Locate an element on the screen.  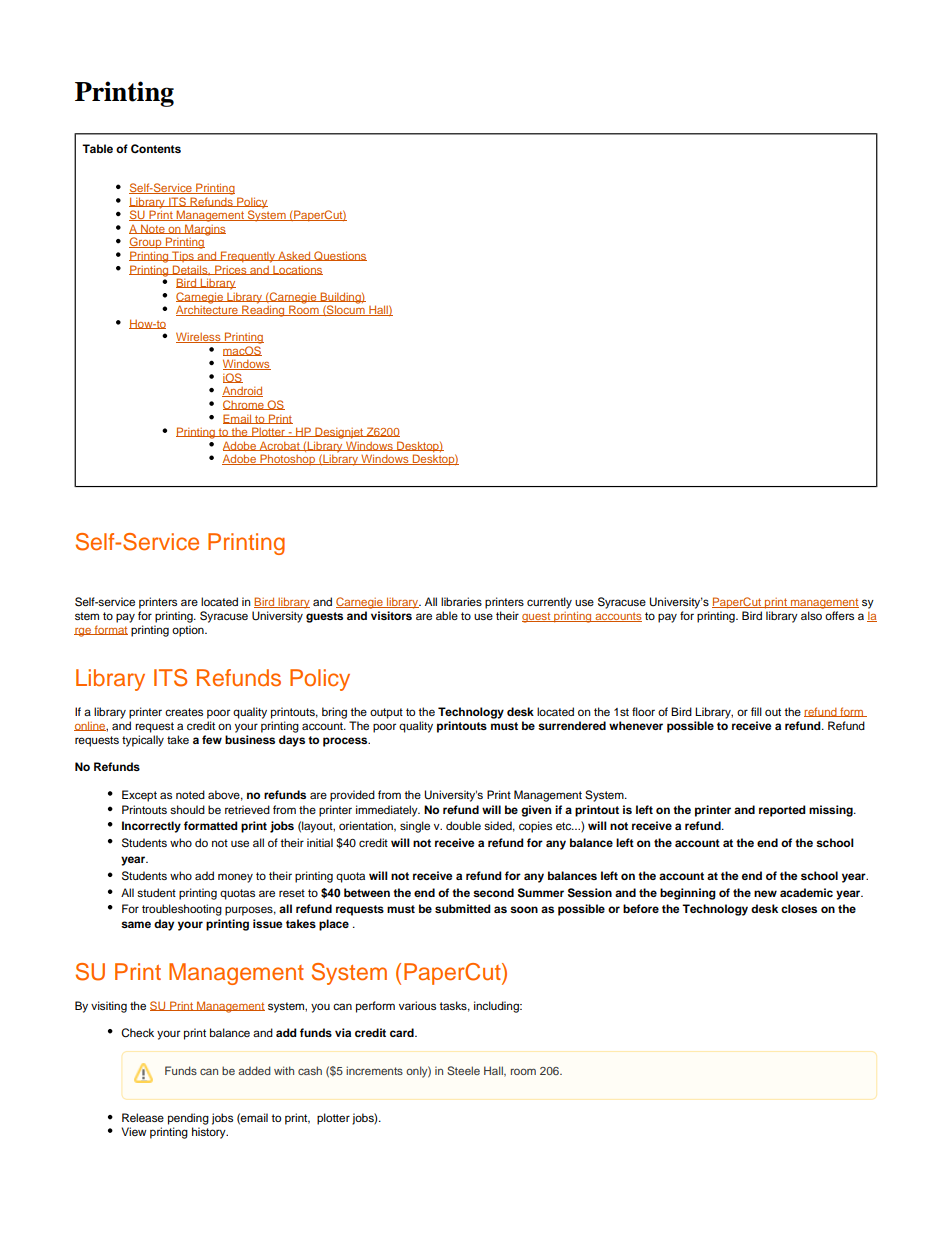
Contents is located at coordinates (156, 149).
